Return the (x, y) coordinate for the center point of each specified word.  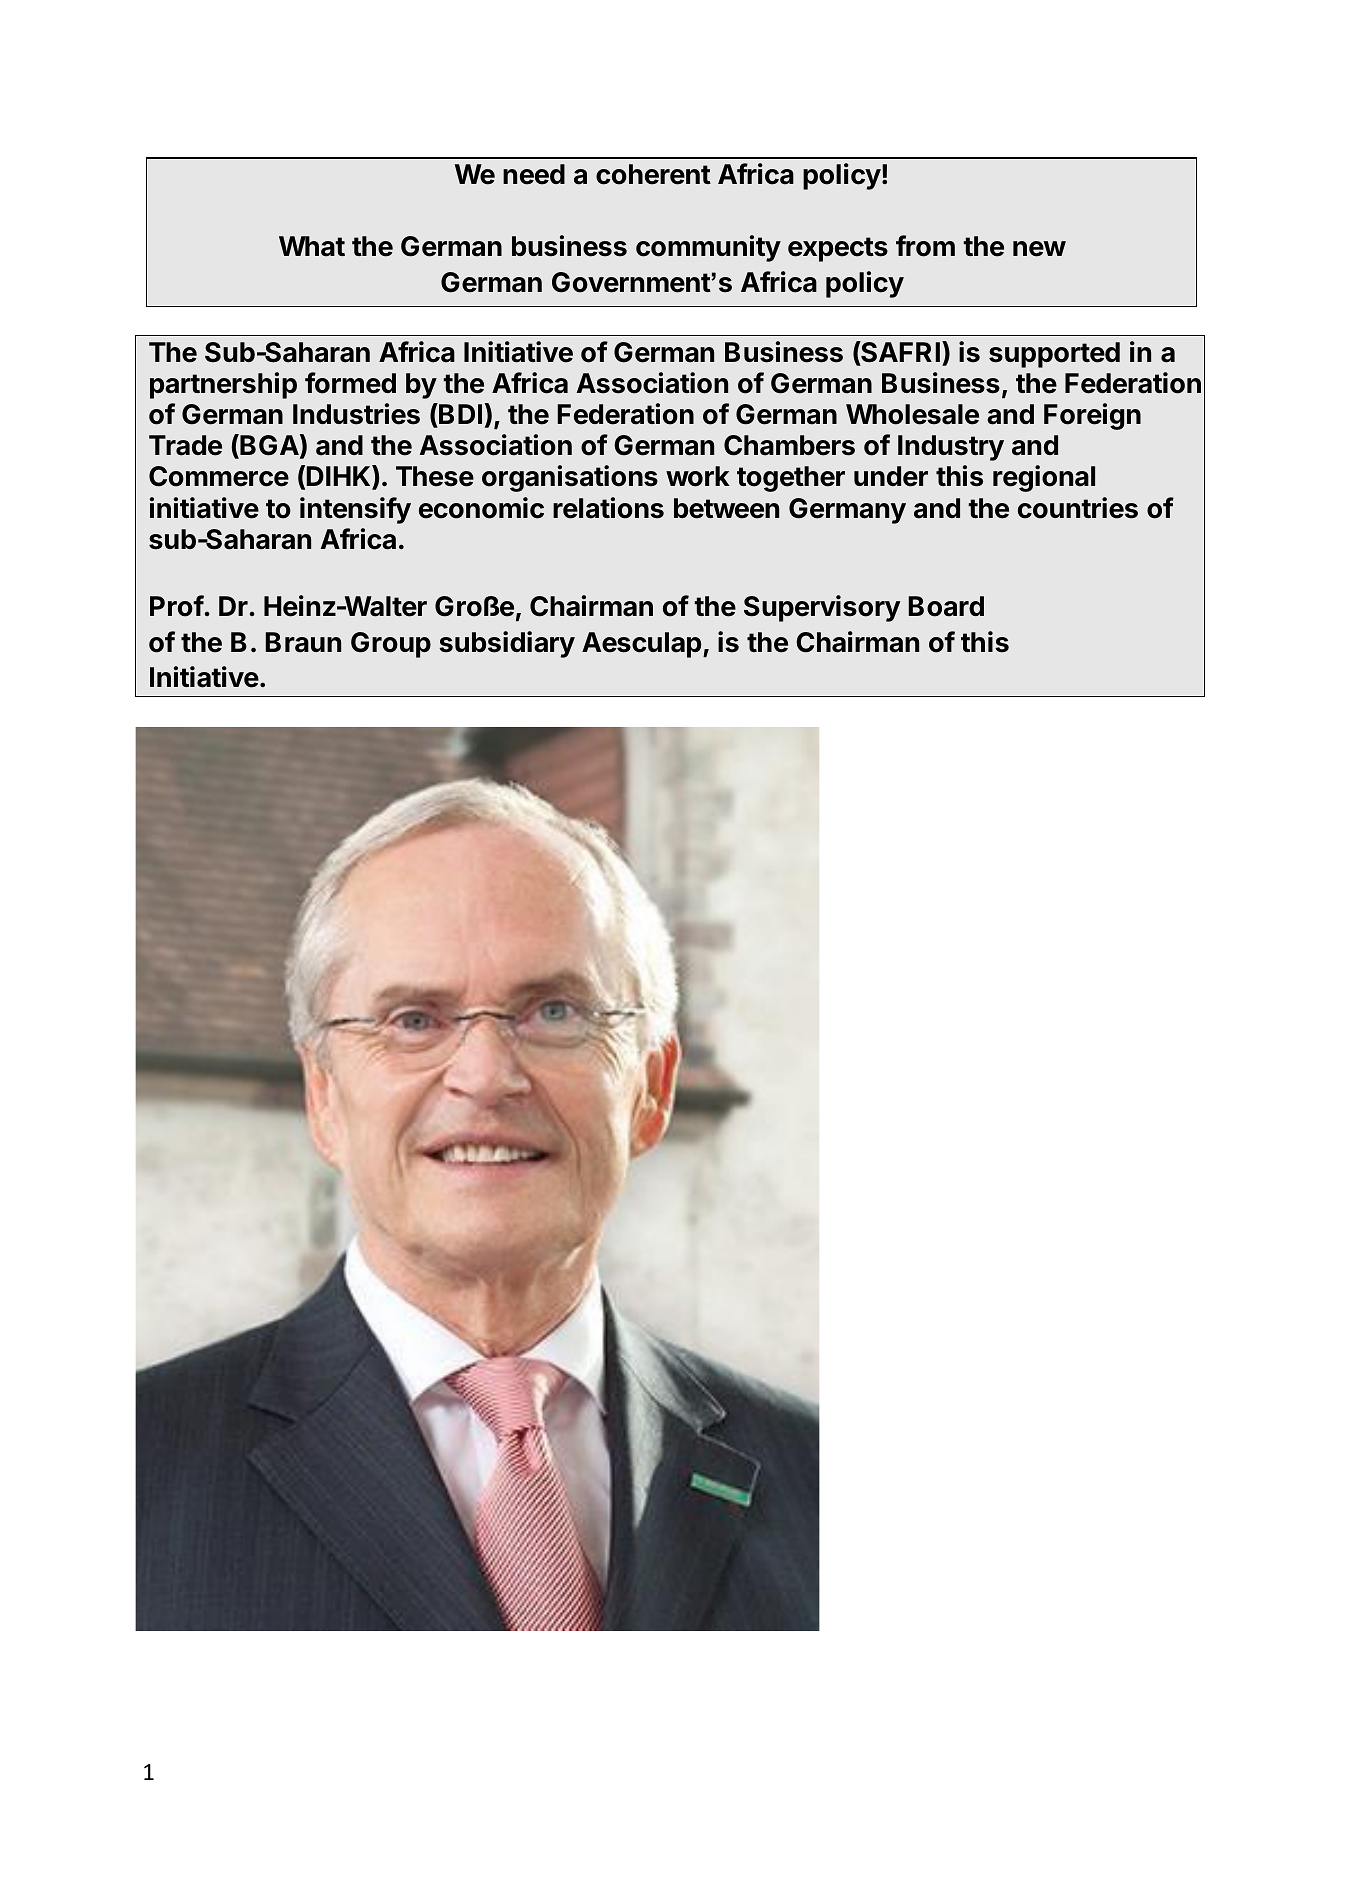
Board (946, 606)
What (312, 246)
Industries (356, 414)
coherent (653, 174)
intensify (355, 510)
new (1039, 249)
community (708, 248)
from (925, 246)
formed (350, 383)
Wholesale (912, 414)
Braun (303, 642)
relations (608, 508)
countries (1078, 508)
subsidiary (507, 644)
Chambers (789, 445)
